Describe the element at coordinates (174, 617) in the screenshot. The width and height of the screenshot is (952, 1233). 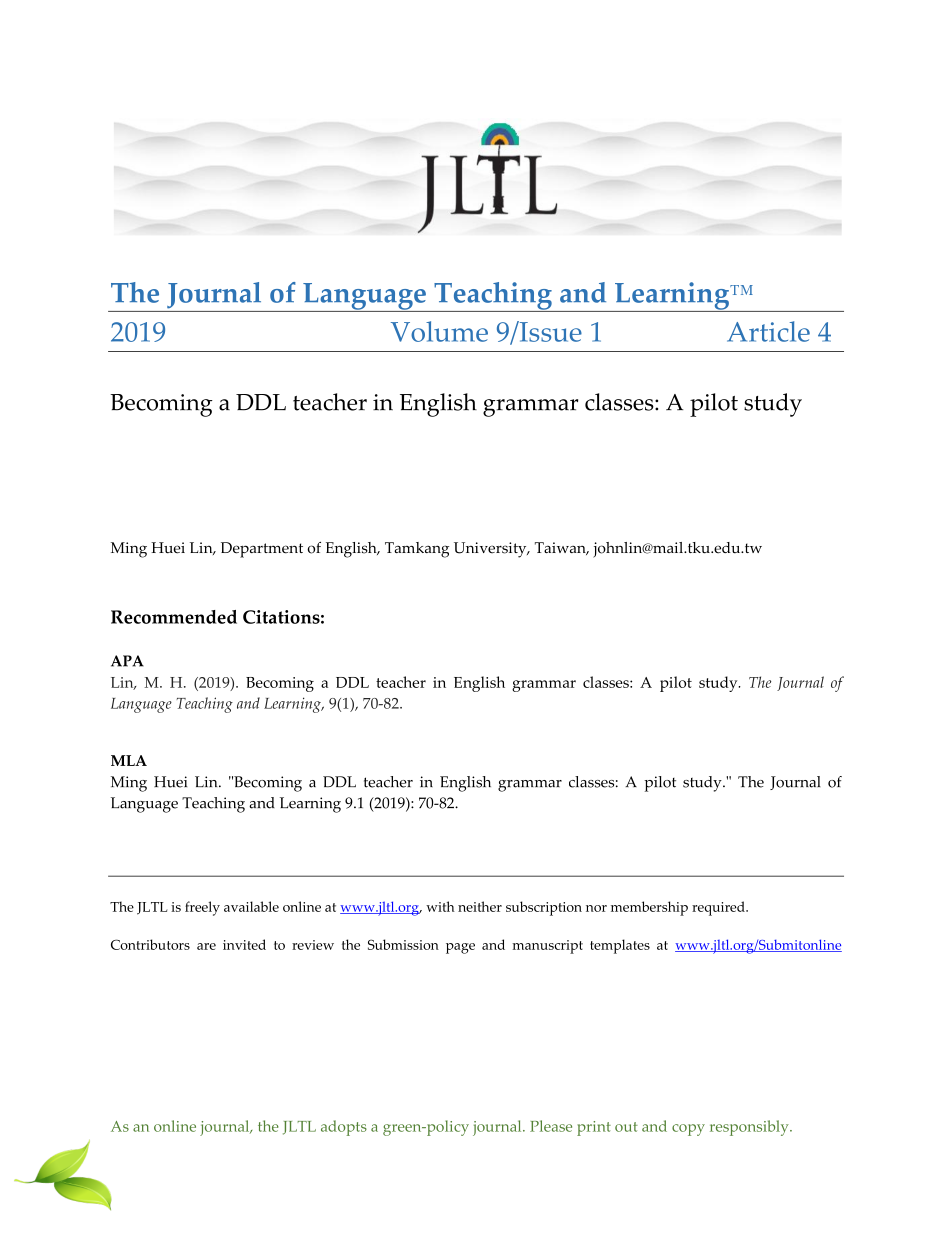
I see `Recommended` at that location.
